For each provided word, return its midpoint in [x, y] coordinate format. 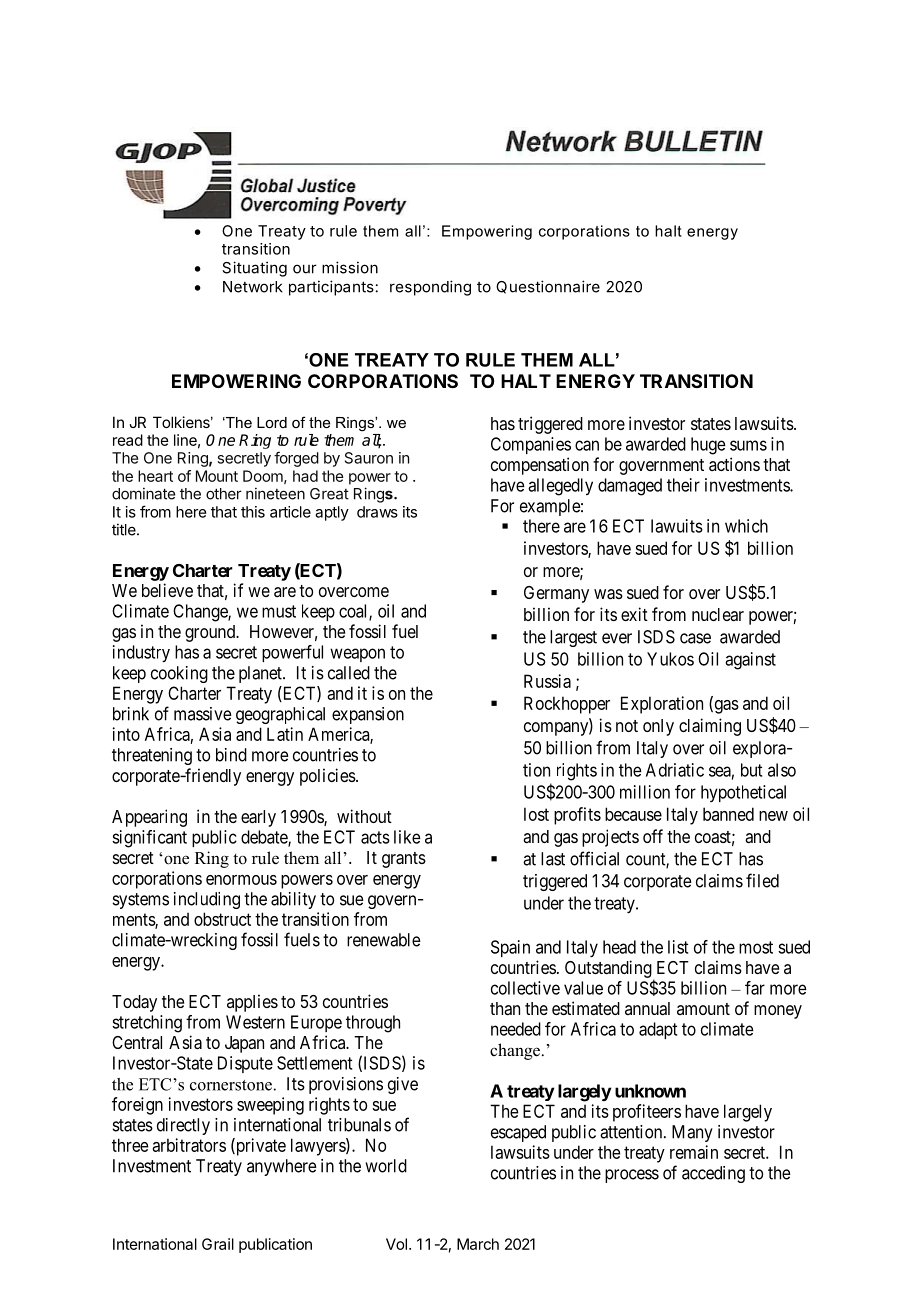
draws [377, 512]
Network [253, 287]
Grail [218, 1244]
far [755, 988]
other [224, 494]
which [746, 526]
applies [252, 1003]
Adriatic [675, 770]
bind [231, 755]
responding [430, 288]
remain [694, 1152]
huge [708, 446]
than [505, 1008]
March [478, 1244]
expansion [368, 715]
